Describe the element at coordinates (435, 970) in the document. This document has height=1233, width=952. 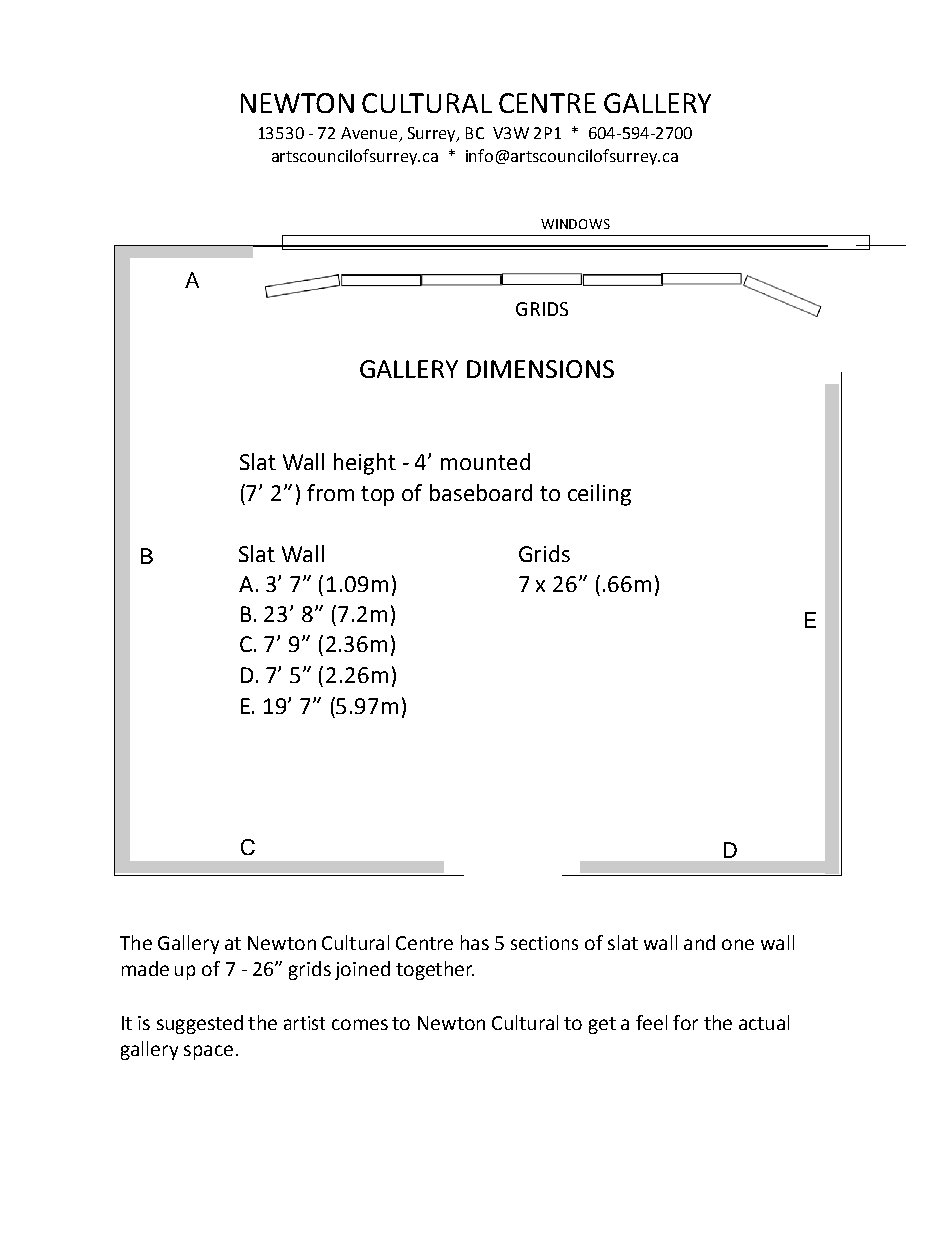
I see `together` at that location.
